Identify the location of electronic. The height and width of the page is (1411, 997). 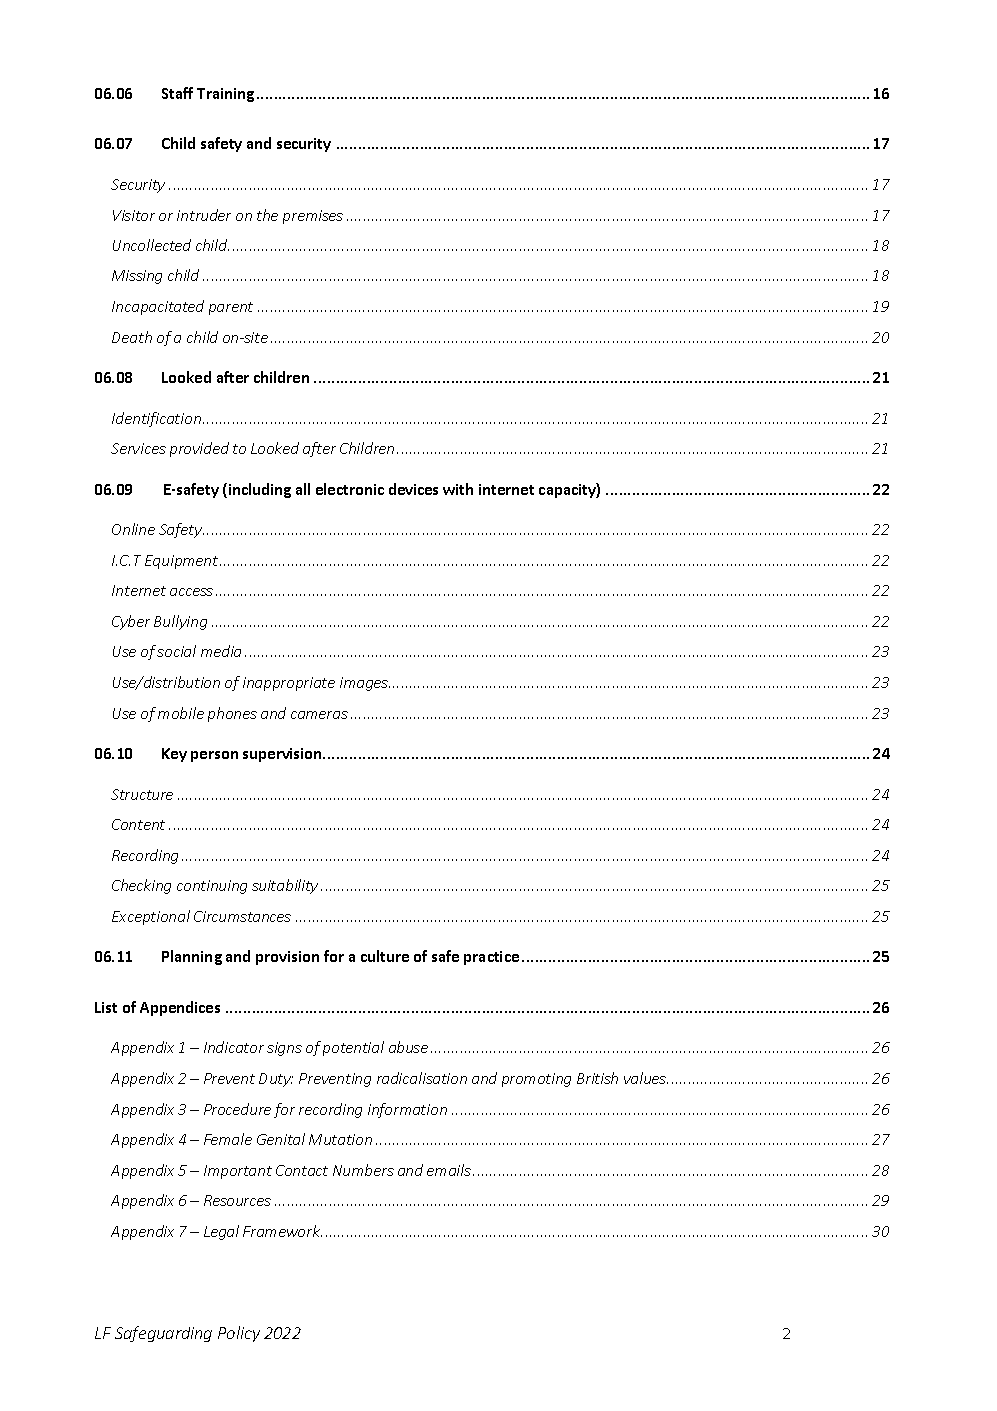
(350, 489).
